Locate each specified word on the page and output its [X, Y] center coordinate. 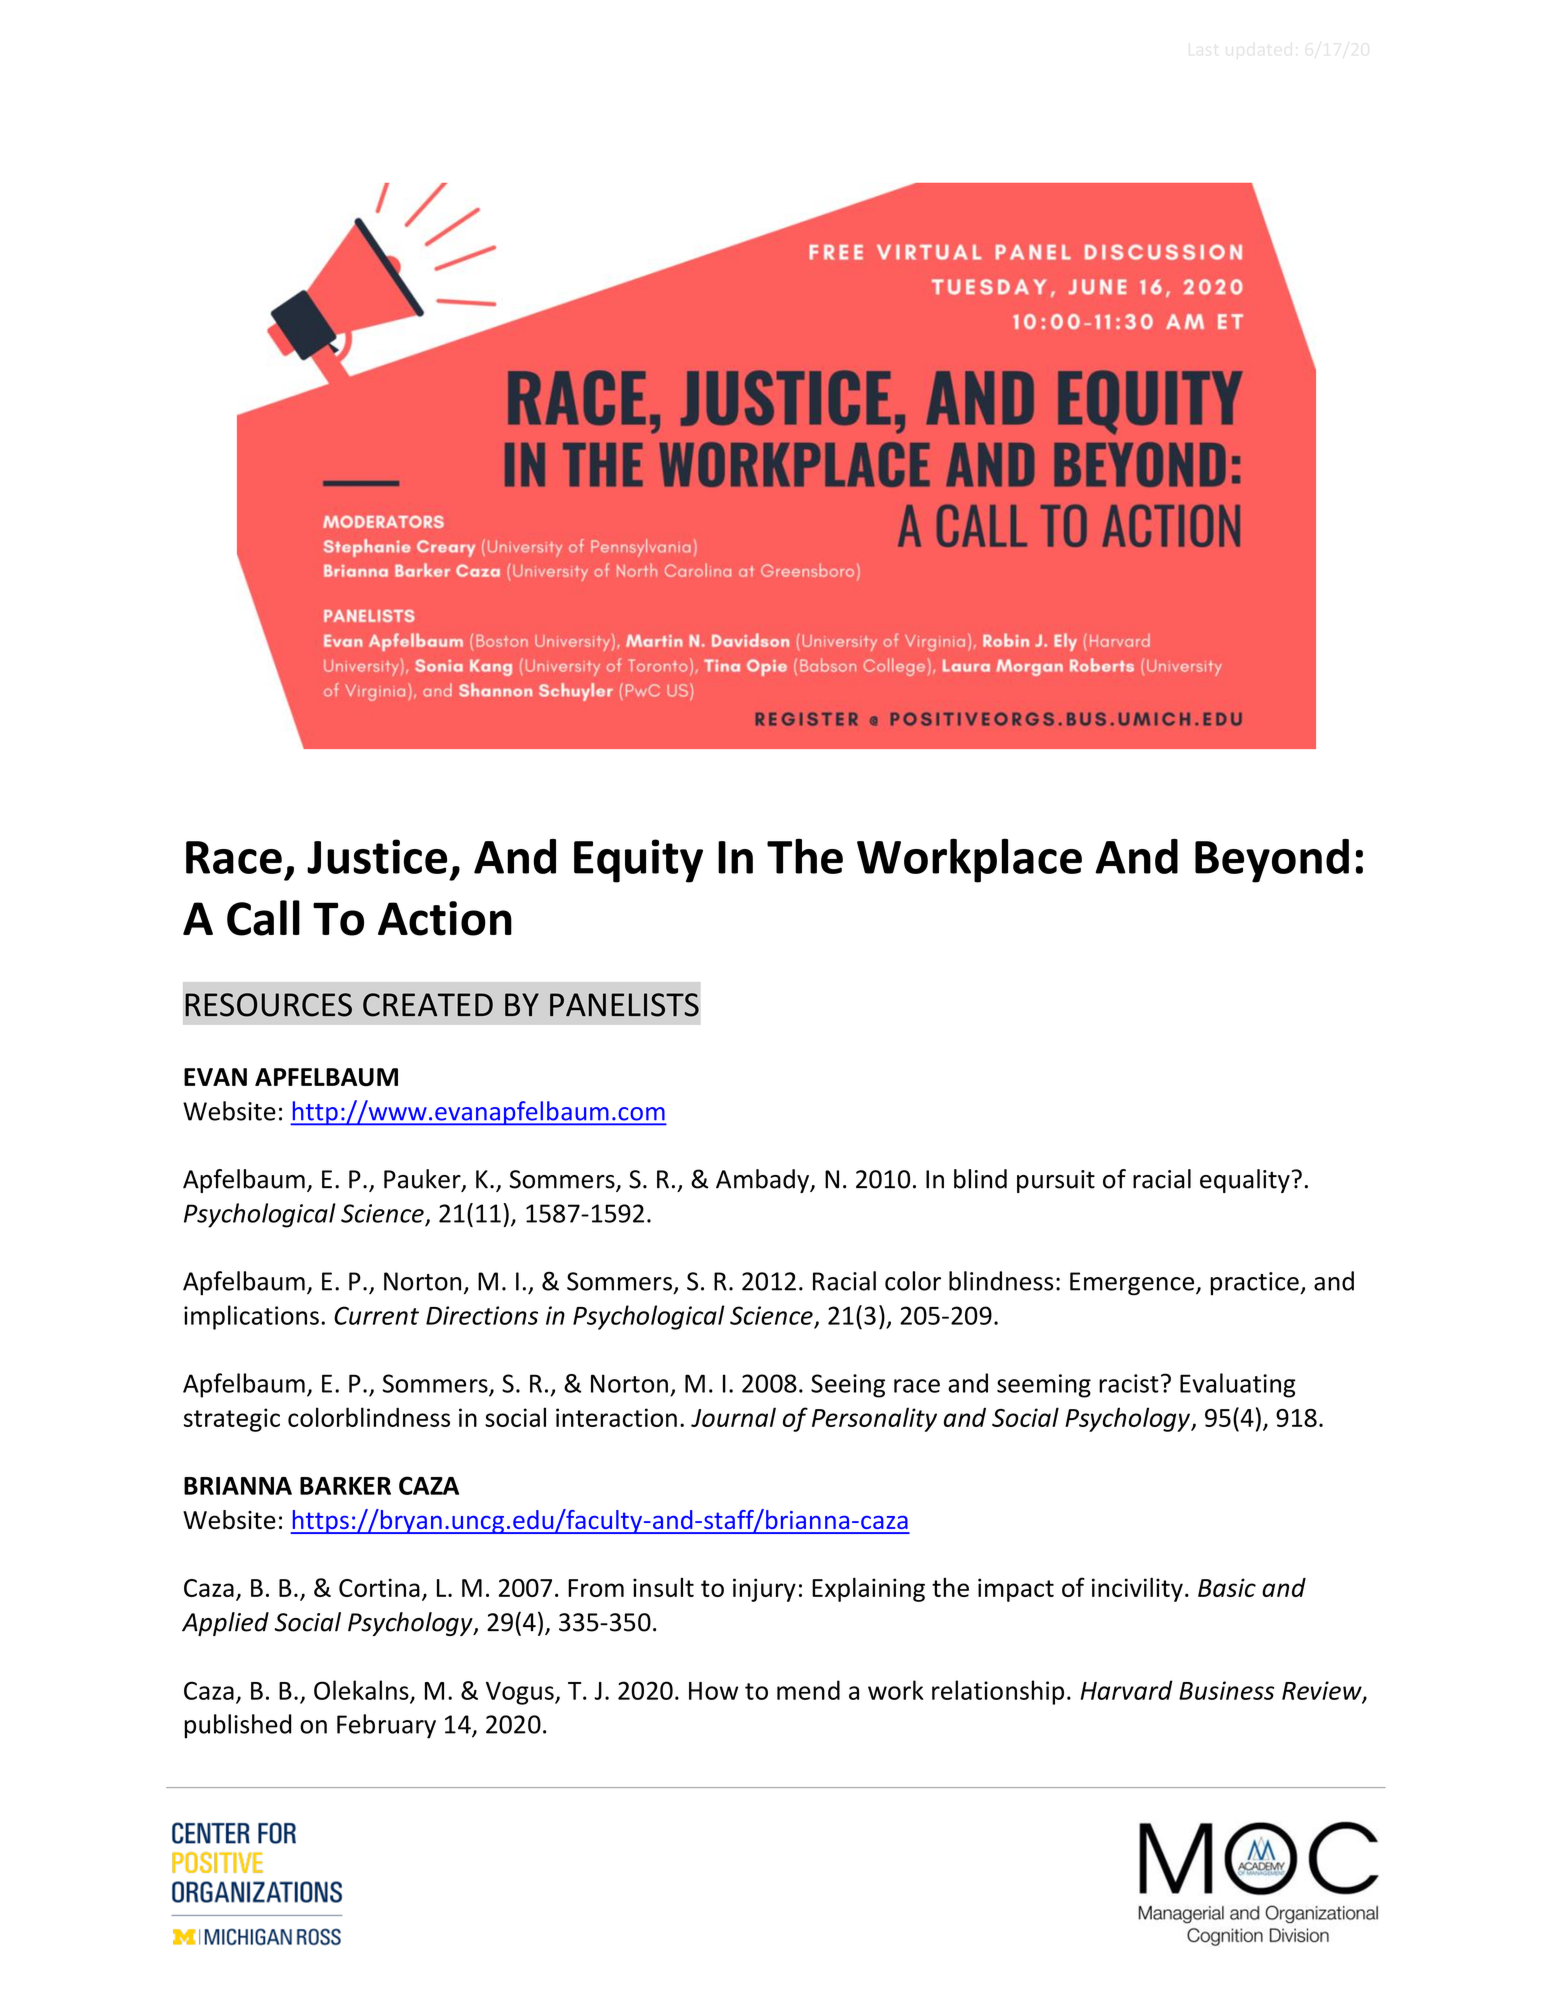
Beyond [1272, 861]
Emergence [1133, 1284]
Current [376, 1315]
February [386, 1726]
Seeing [848, 1386]
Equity [638, 861]
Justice [377, 856]
